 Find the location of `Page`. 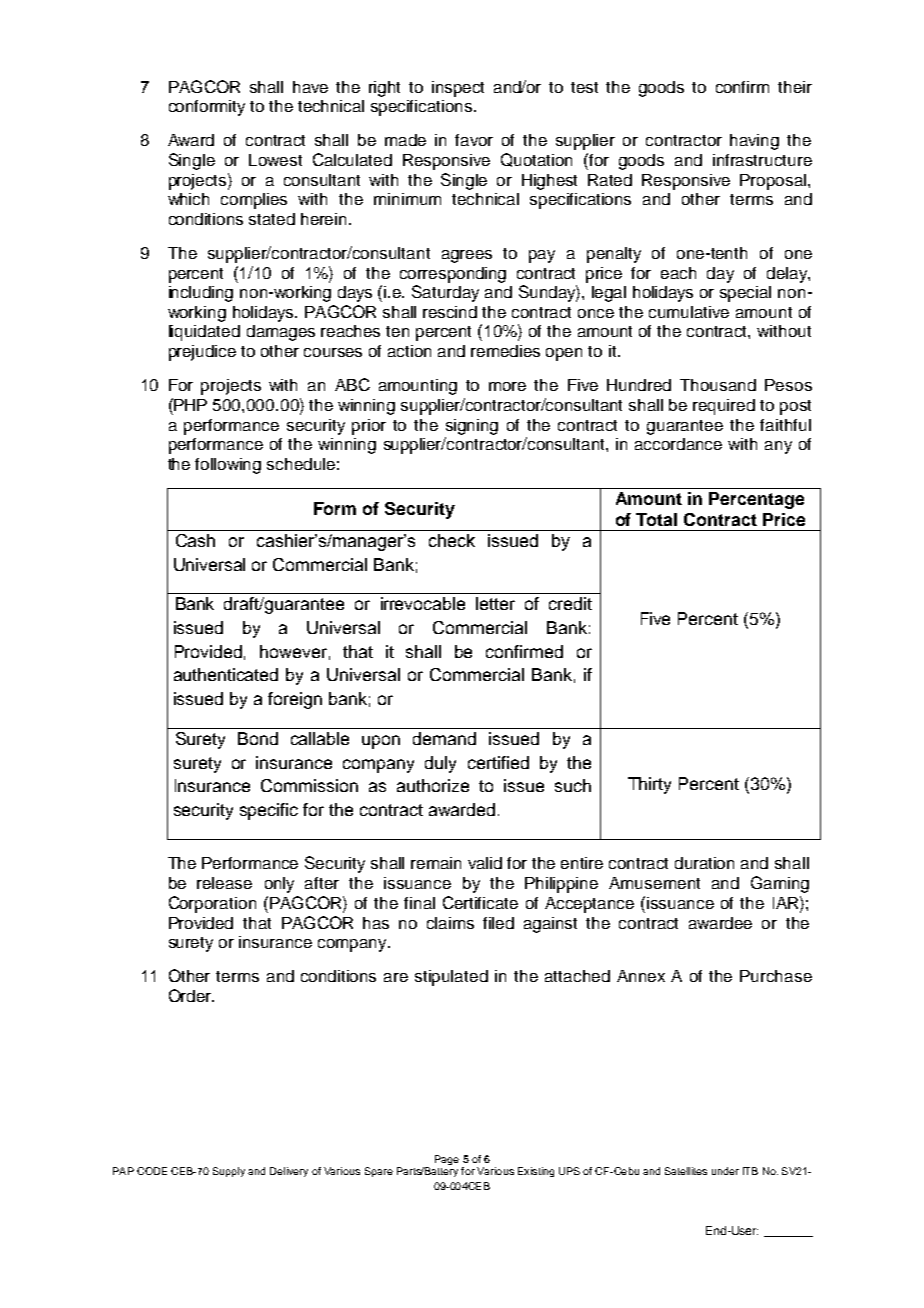

Page is located at coordinates (447, 1160).
